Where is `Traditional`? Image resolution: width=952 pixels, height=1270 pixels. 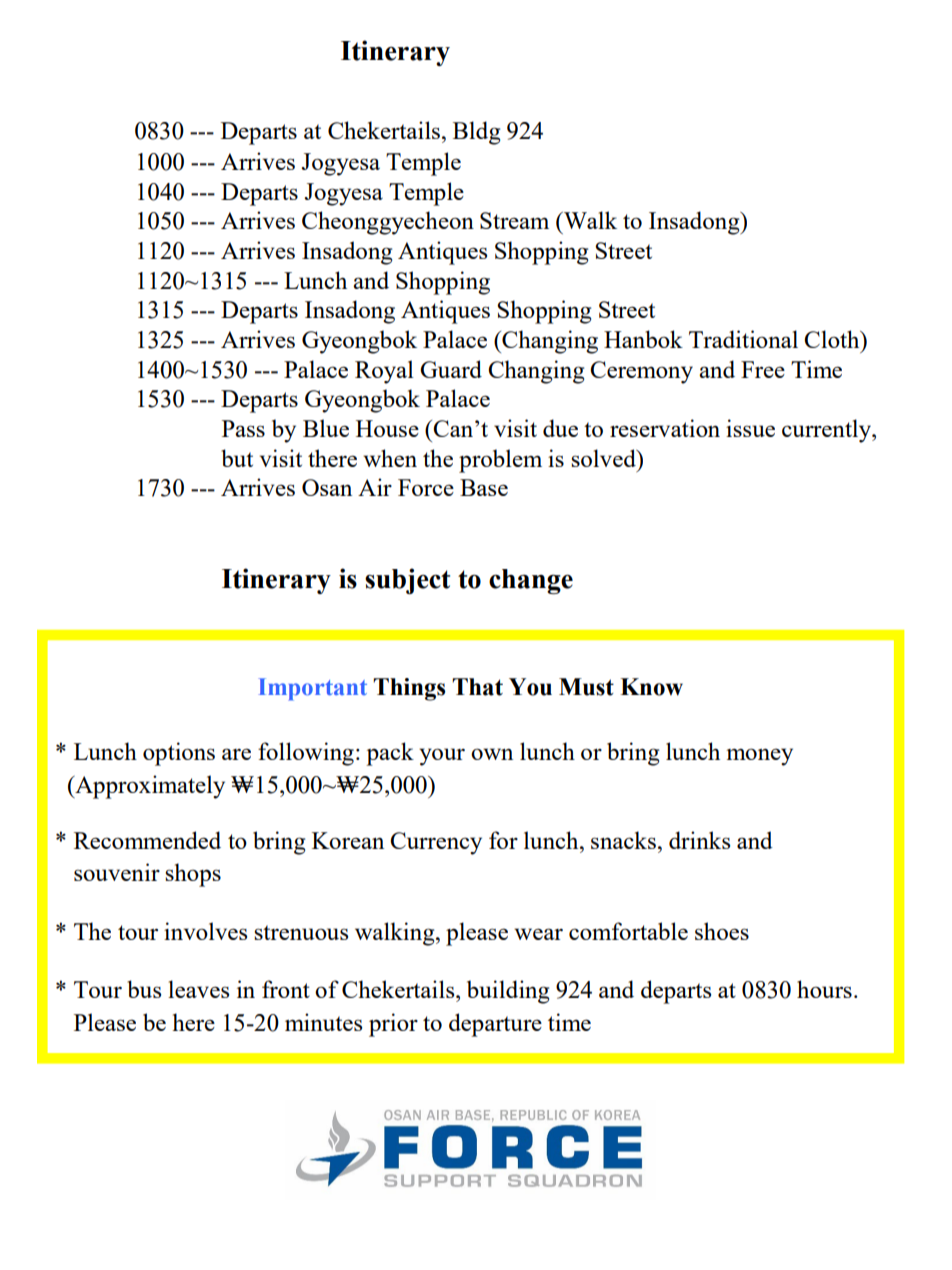
Traditional is located at coordinates (743, 339).
